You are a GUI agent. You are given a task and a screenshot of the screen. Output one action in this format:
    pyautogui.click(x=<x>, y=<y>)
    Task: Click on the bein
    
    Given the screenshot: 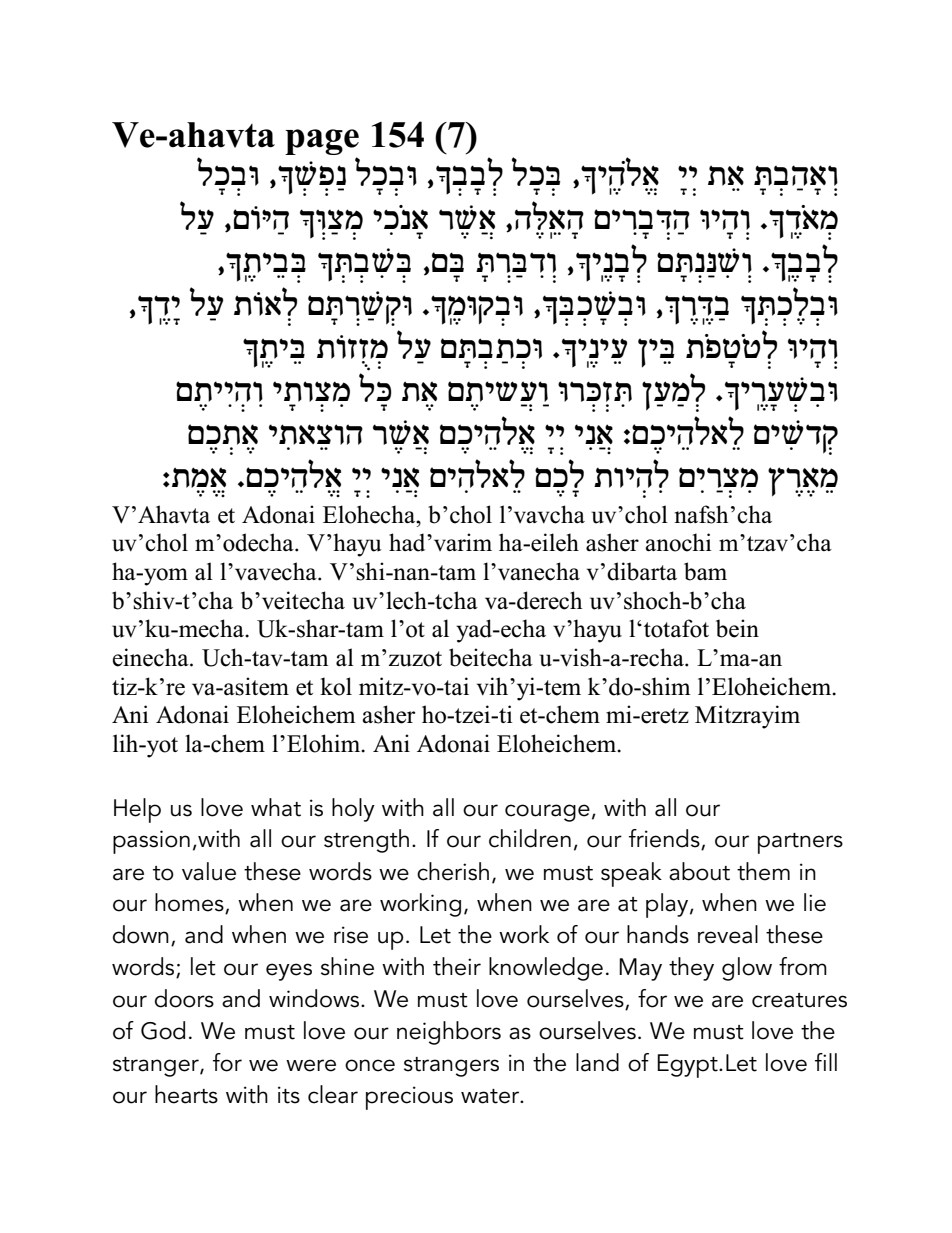 What is the action you would take?
    pyautogui.click(x=737, y=628)
